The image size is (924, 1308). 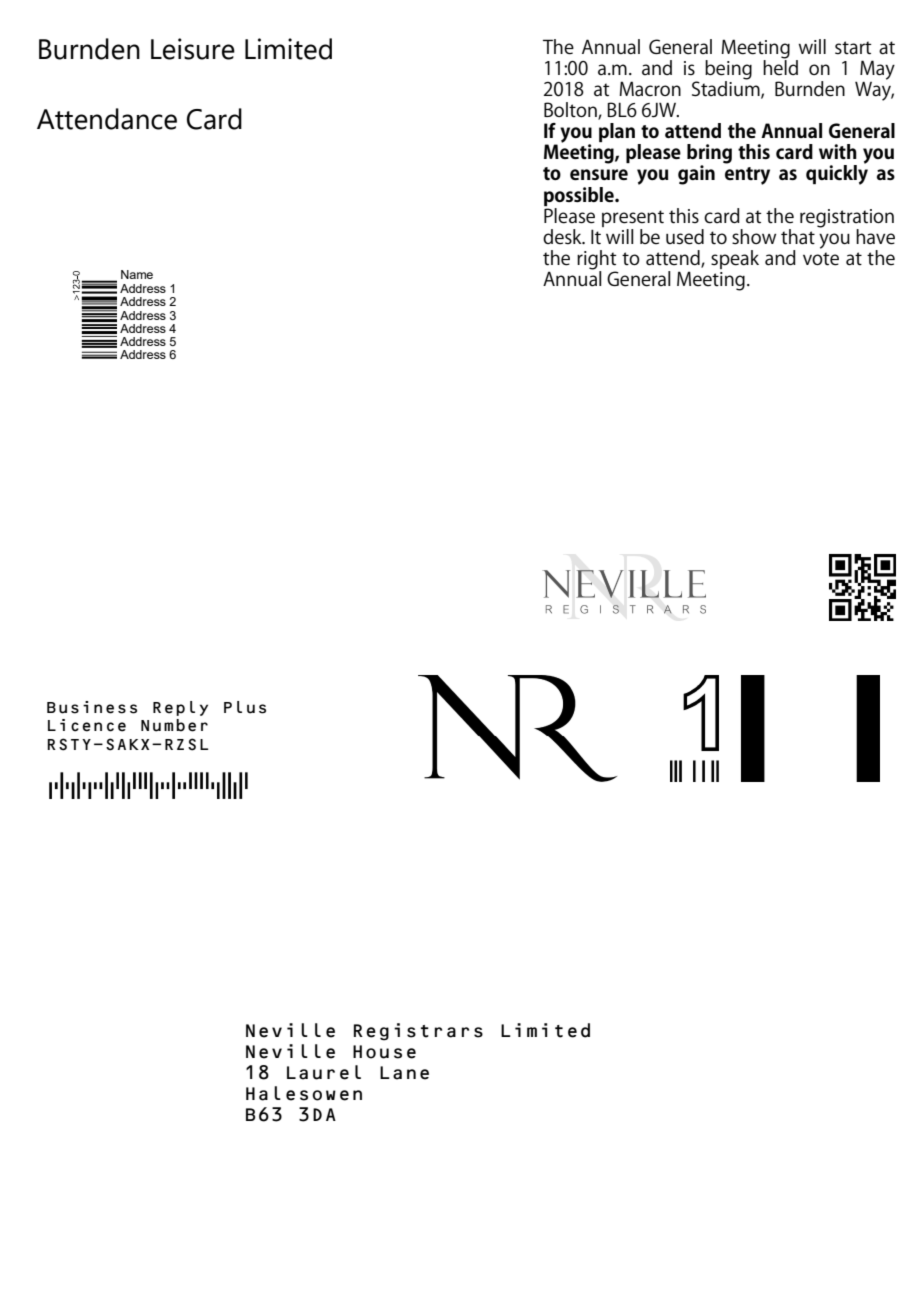 What do you see at coordinates (245, 707) in the page?
I see `Plus` at bounding box center [245, 707].
